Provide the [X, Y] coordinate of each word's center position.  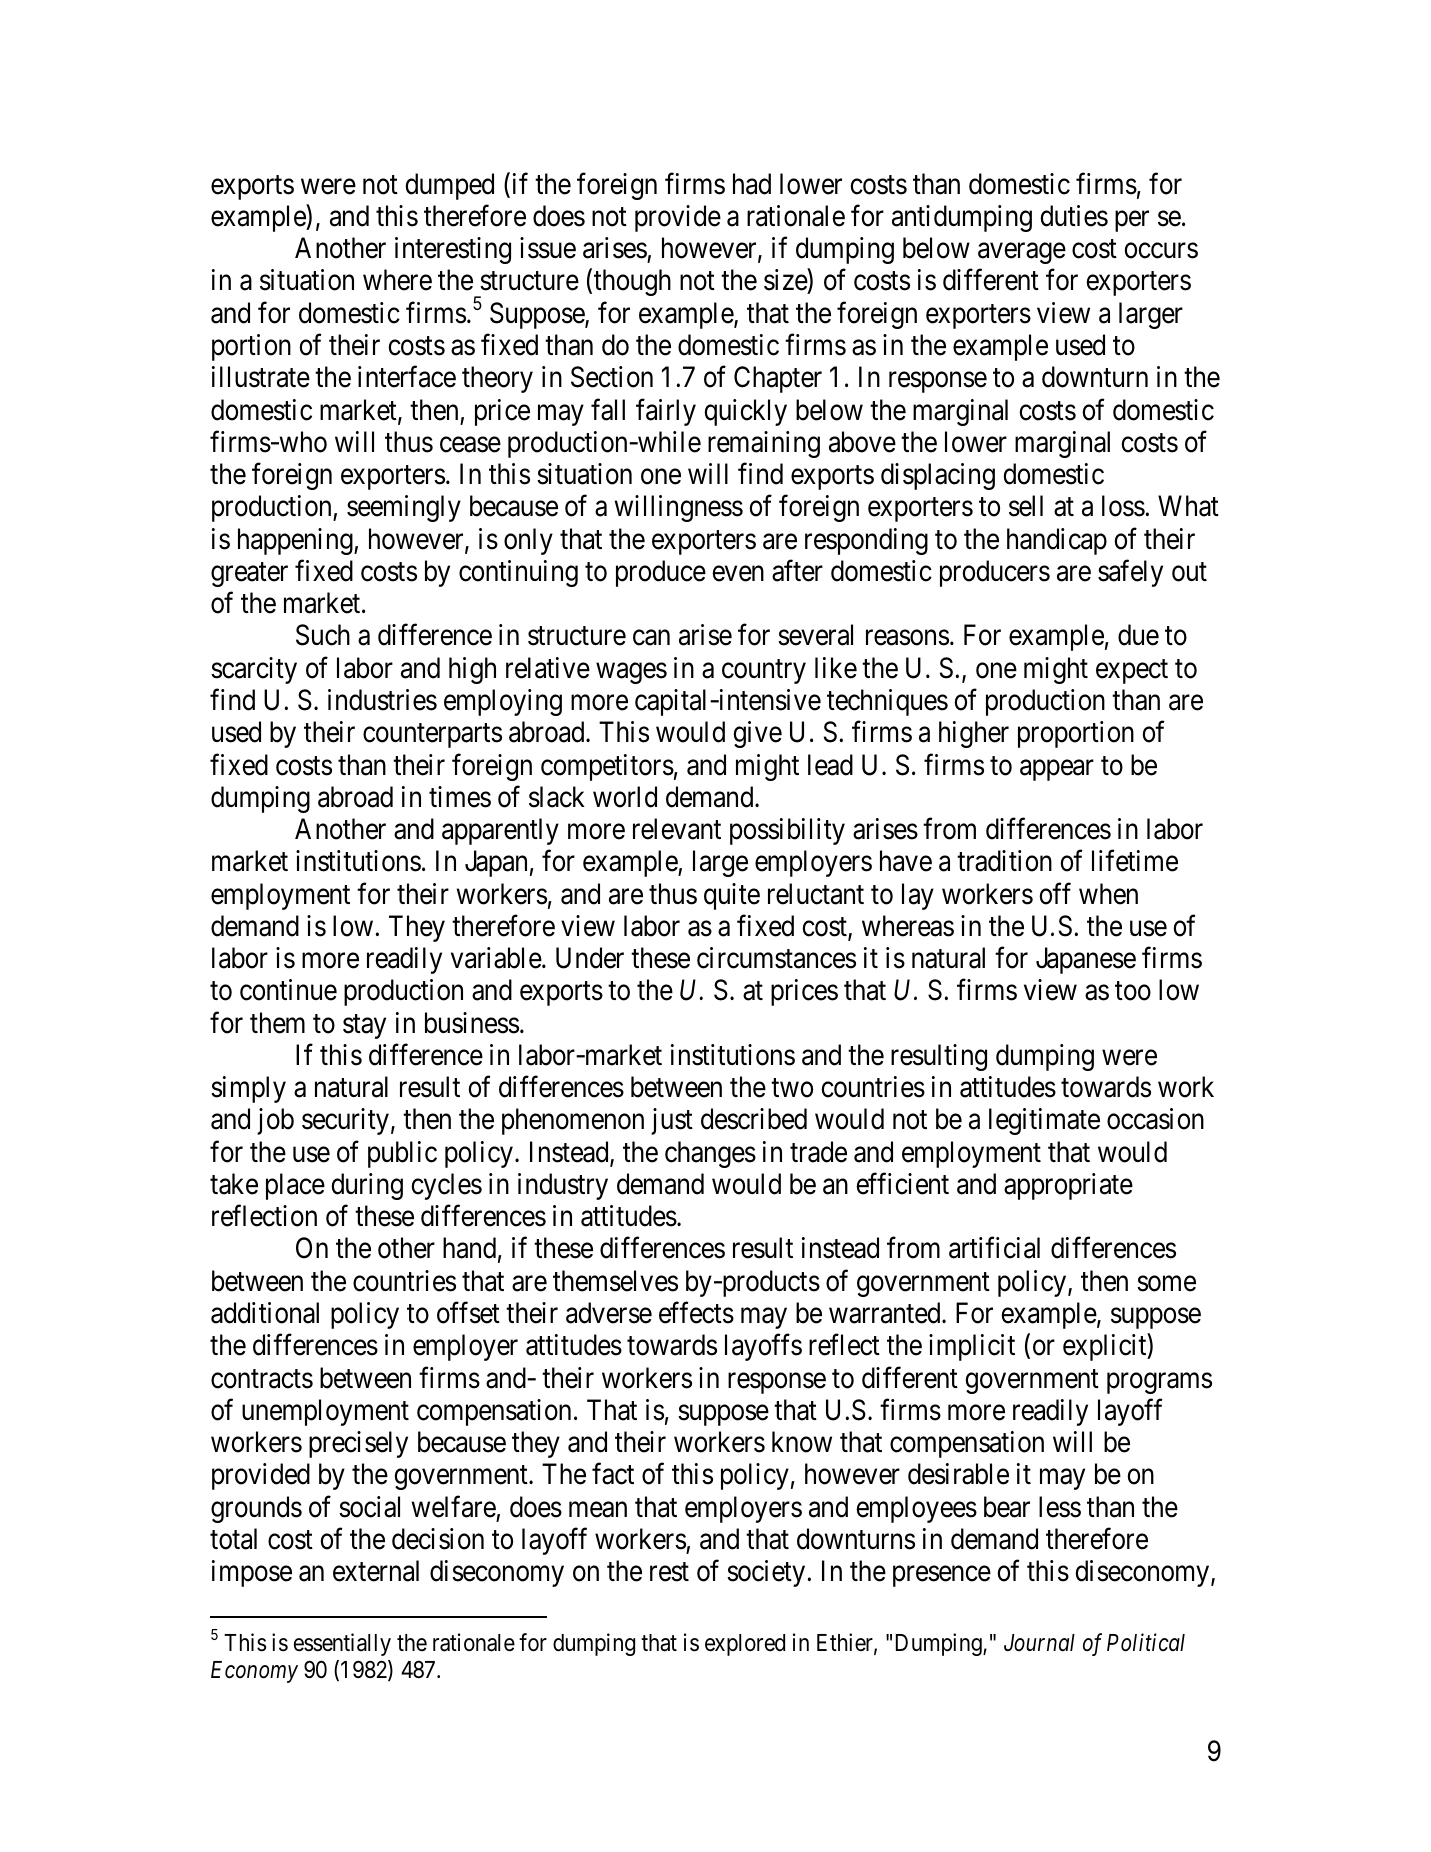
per [1132, 221]
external [376, 1571]
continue [288, 990]
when [1108, 894]
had [752, 184]
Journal [1039, 1643]
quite [732, 896]
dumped [449, 186]
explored [745, 1645]
